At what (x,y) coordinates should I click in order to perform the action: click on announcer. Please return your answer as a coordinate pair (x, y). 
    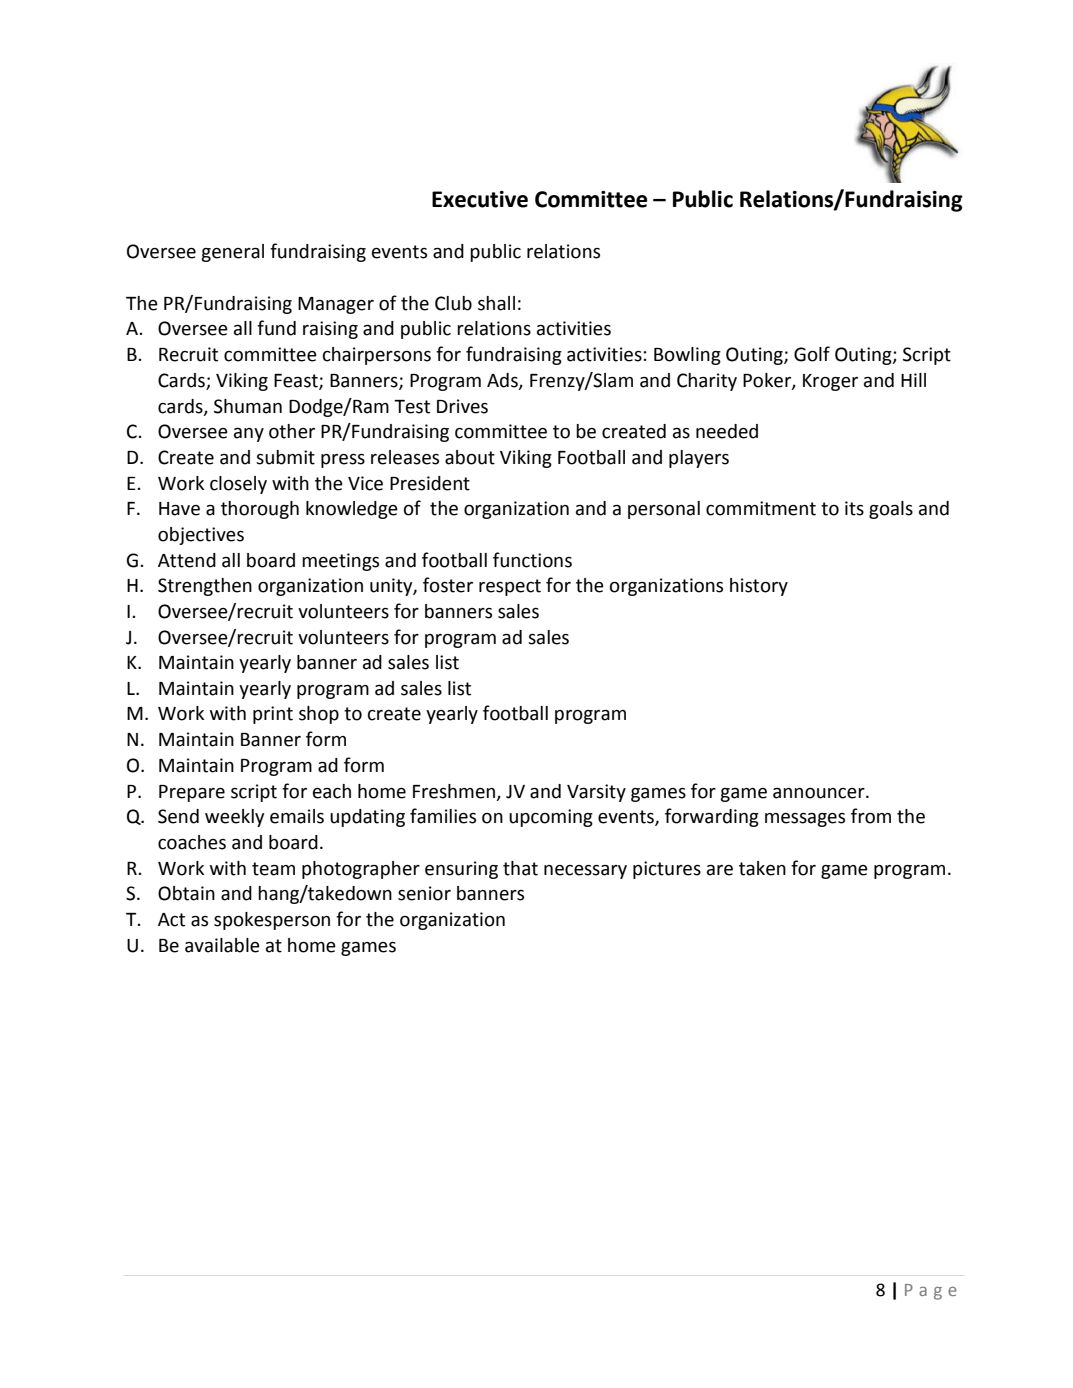
    Looking at the image, I should click on (820, 793).
